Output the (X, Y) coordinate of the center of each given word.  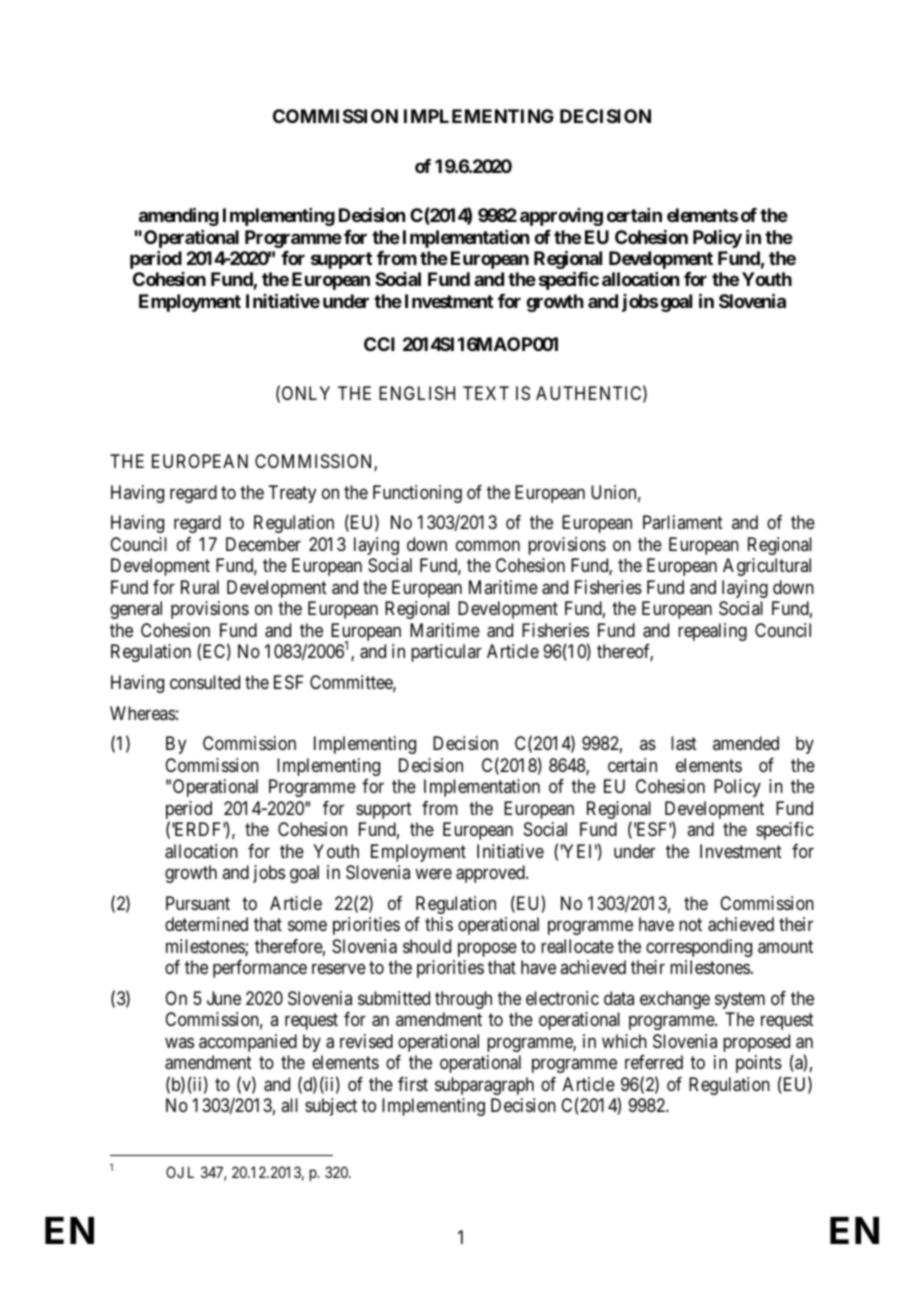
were (433, 873)
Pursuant (198, 903)
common (488, 545)
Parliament (683, 522)
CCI (379, 344)
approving (561, 217)
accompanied (248, 1043)
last (684, 743)
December (263, 544)
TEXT (486, 393)
